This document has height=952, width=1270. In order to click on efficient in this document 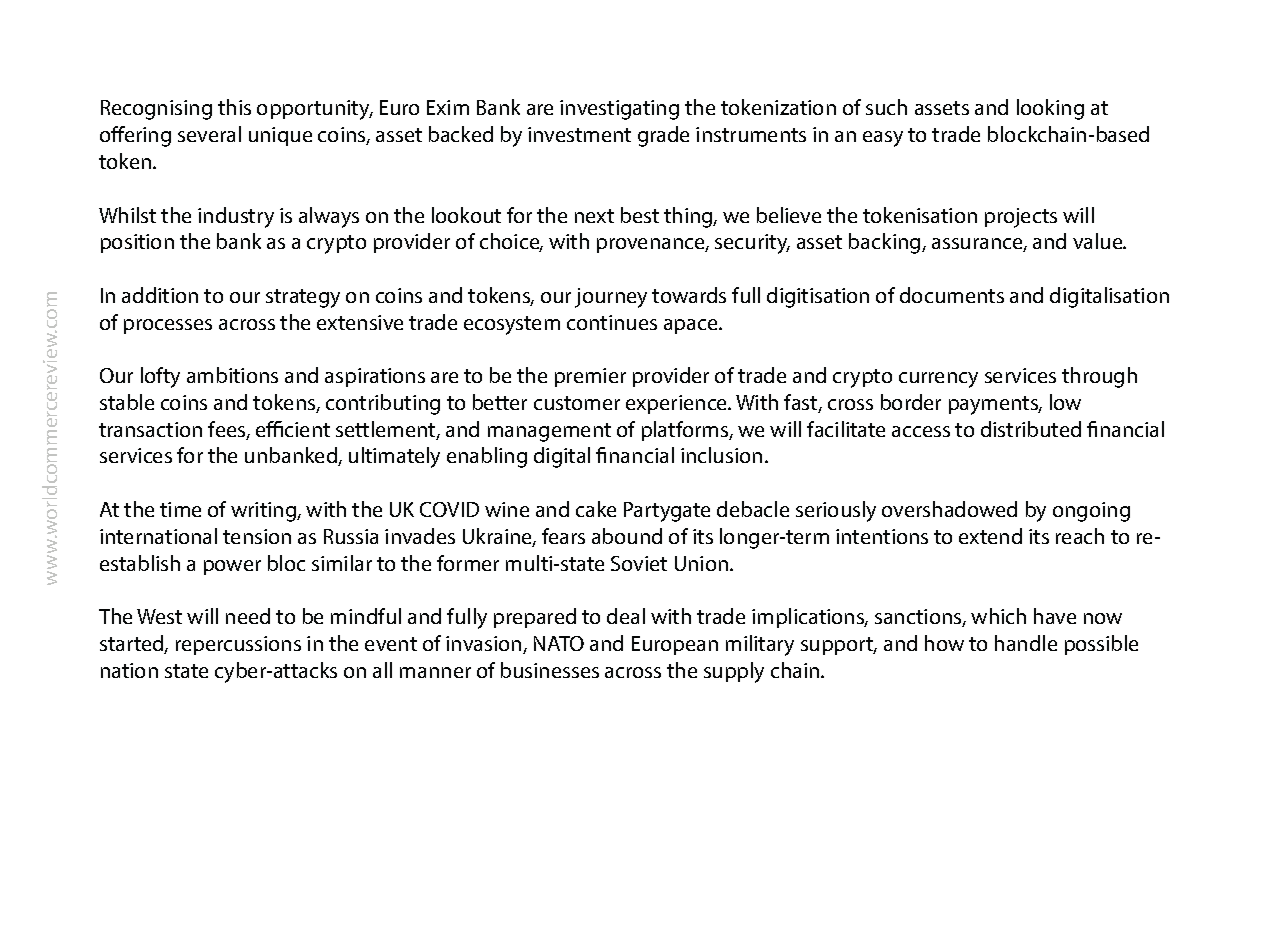, I will do `click(293, 429)`.
